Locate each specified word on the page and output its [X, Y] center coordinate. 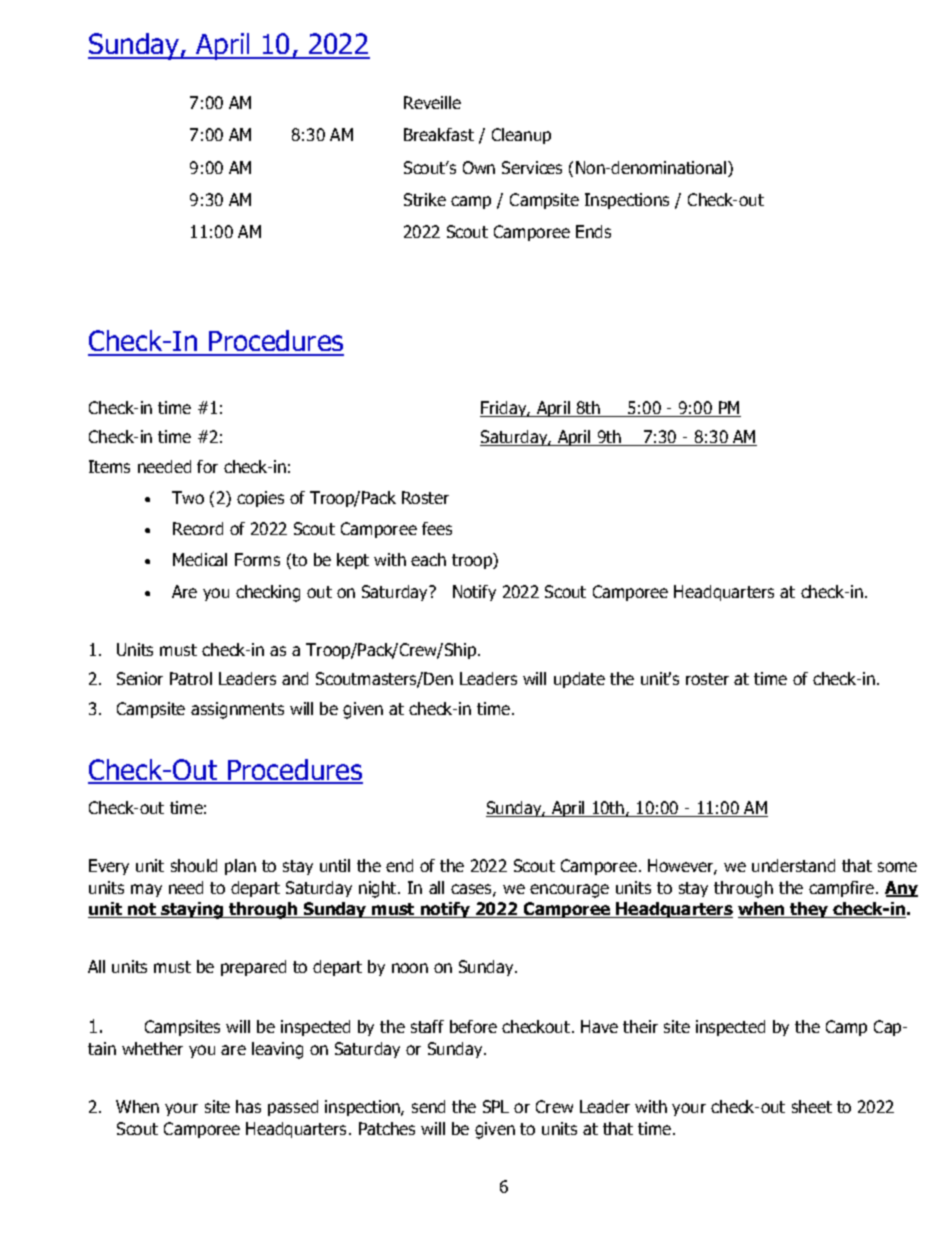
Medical [200, 559]
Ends [593, 231]
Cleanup [521, 136]
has [248, 1106]
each [428, 559]
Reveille [432, 102]
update [579, 680]
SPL [496, 1106]
